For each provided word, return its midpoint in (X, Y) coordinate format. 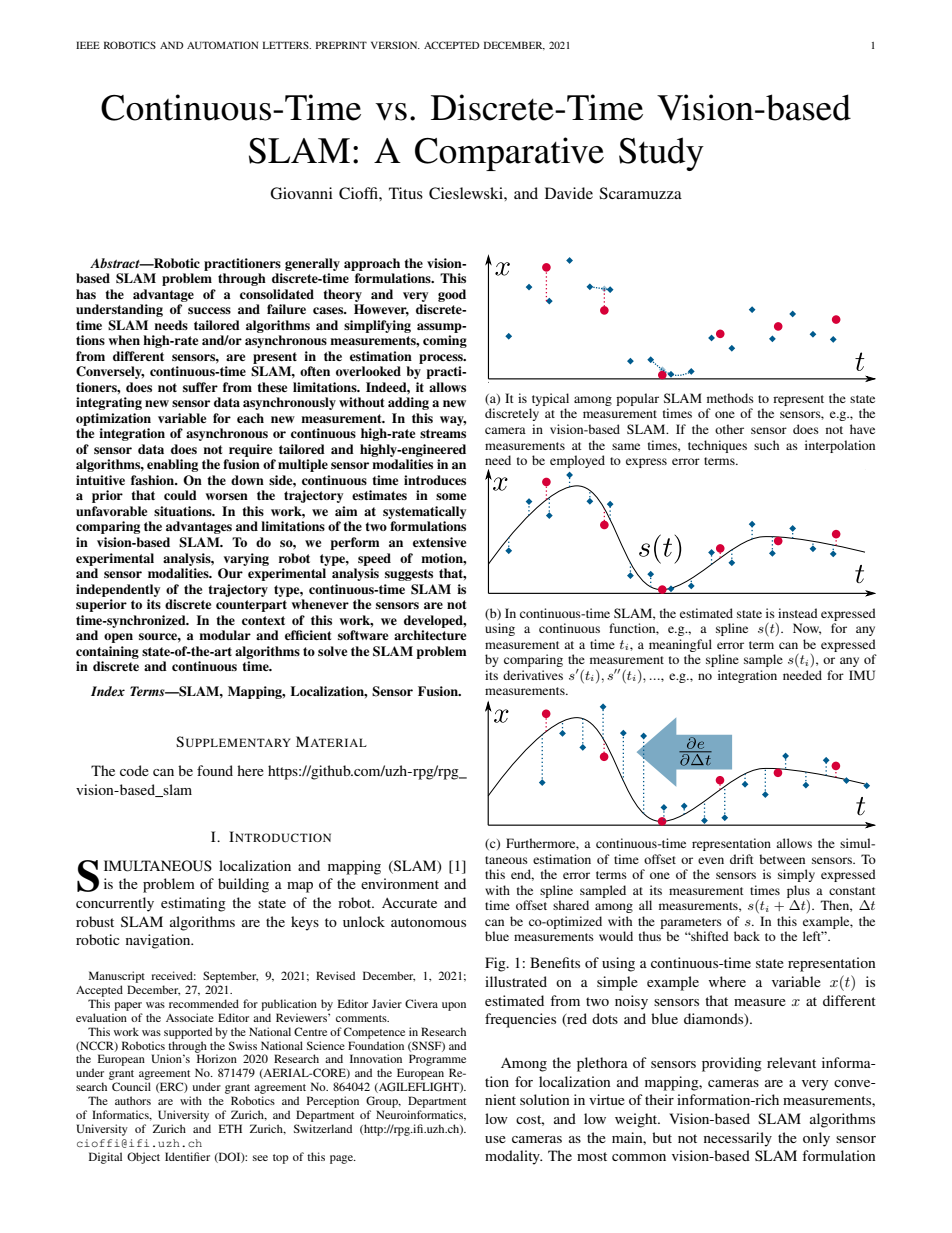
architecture (430, 635)
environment (400, 883)
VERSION (395, 45)
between (782, 859)
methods (730, 398)
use (495, 1139)
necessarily (738, 1139)
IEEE (88, 45)
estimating (193, 904)
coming (445, 341)
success (209, 310)
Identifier (187, 1156)
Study (661, 154)
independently (118, 590)
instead (798, 613)
